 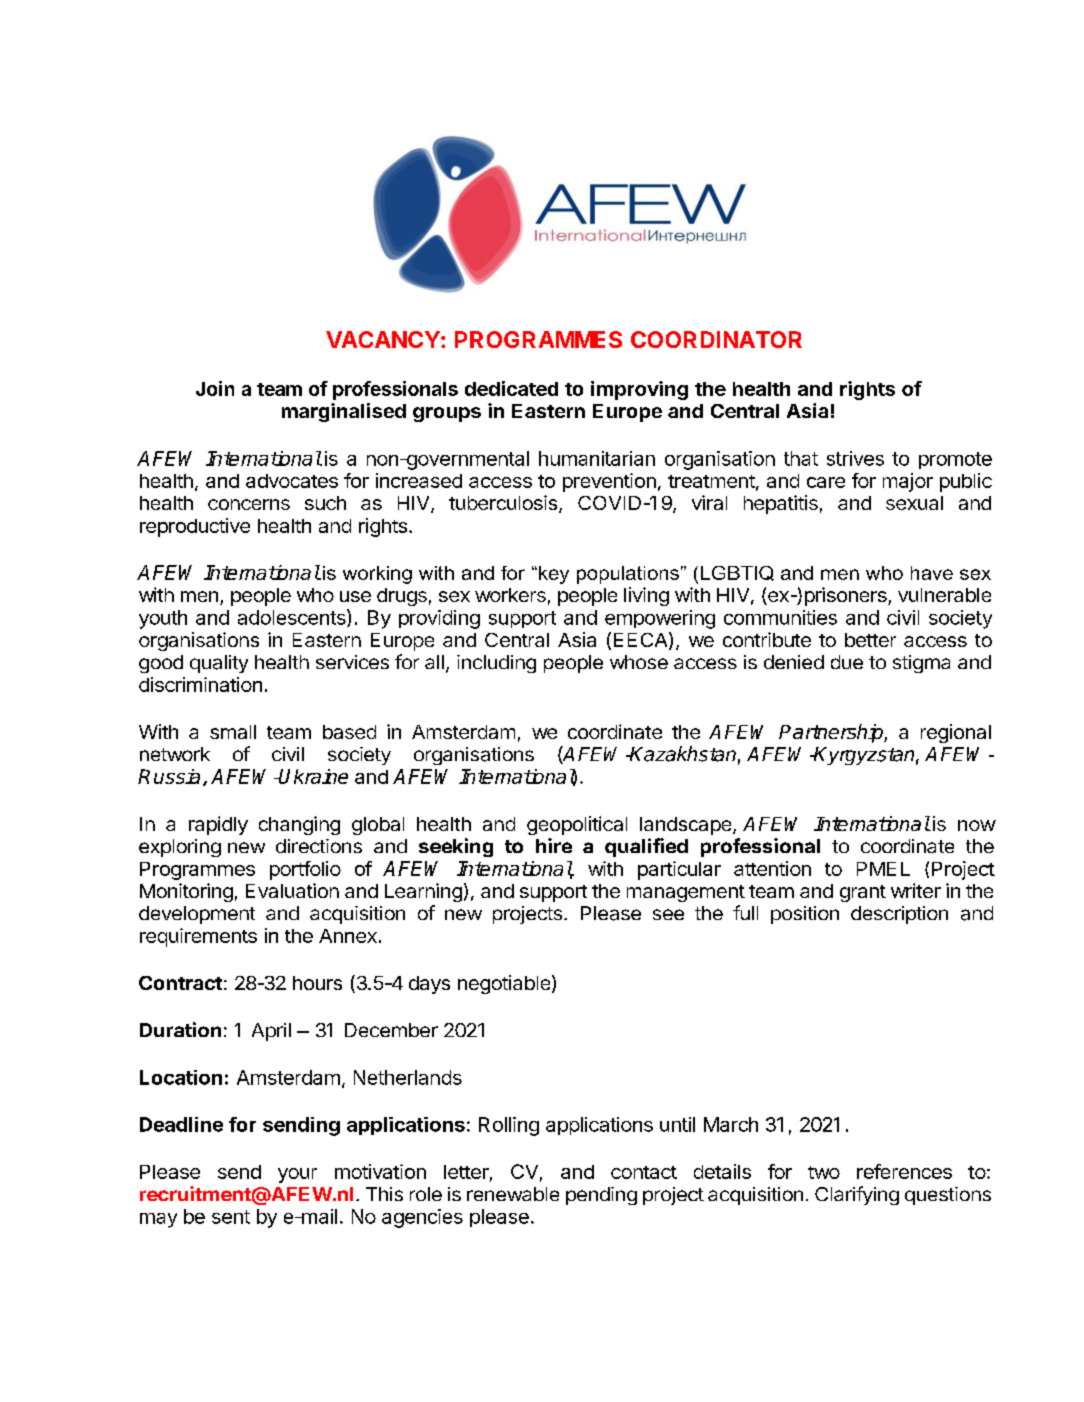 I want to click on regional, so click(x=956, y=733).
